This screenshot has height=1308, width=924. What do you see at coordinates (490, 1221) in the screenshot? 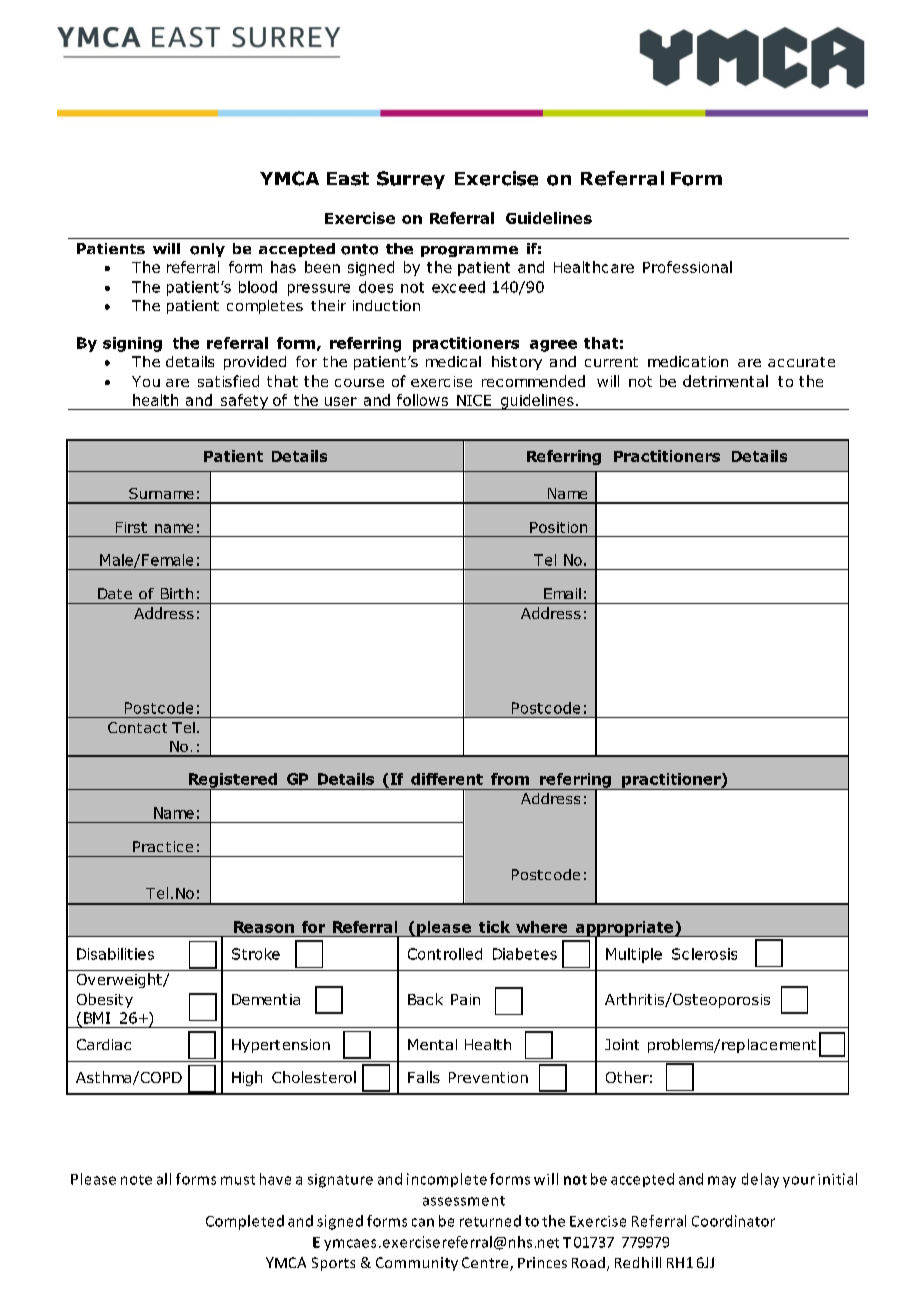
I see `returned` at bounding box center [490, 1221].
